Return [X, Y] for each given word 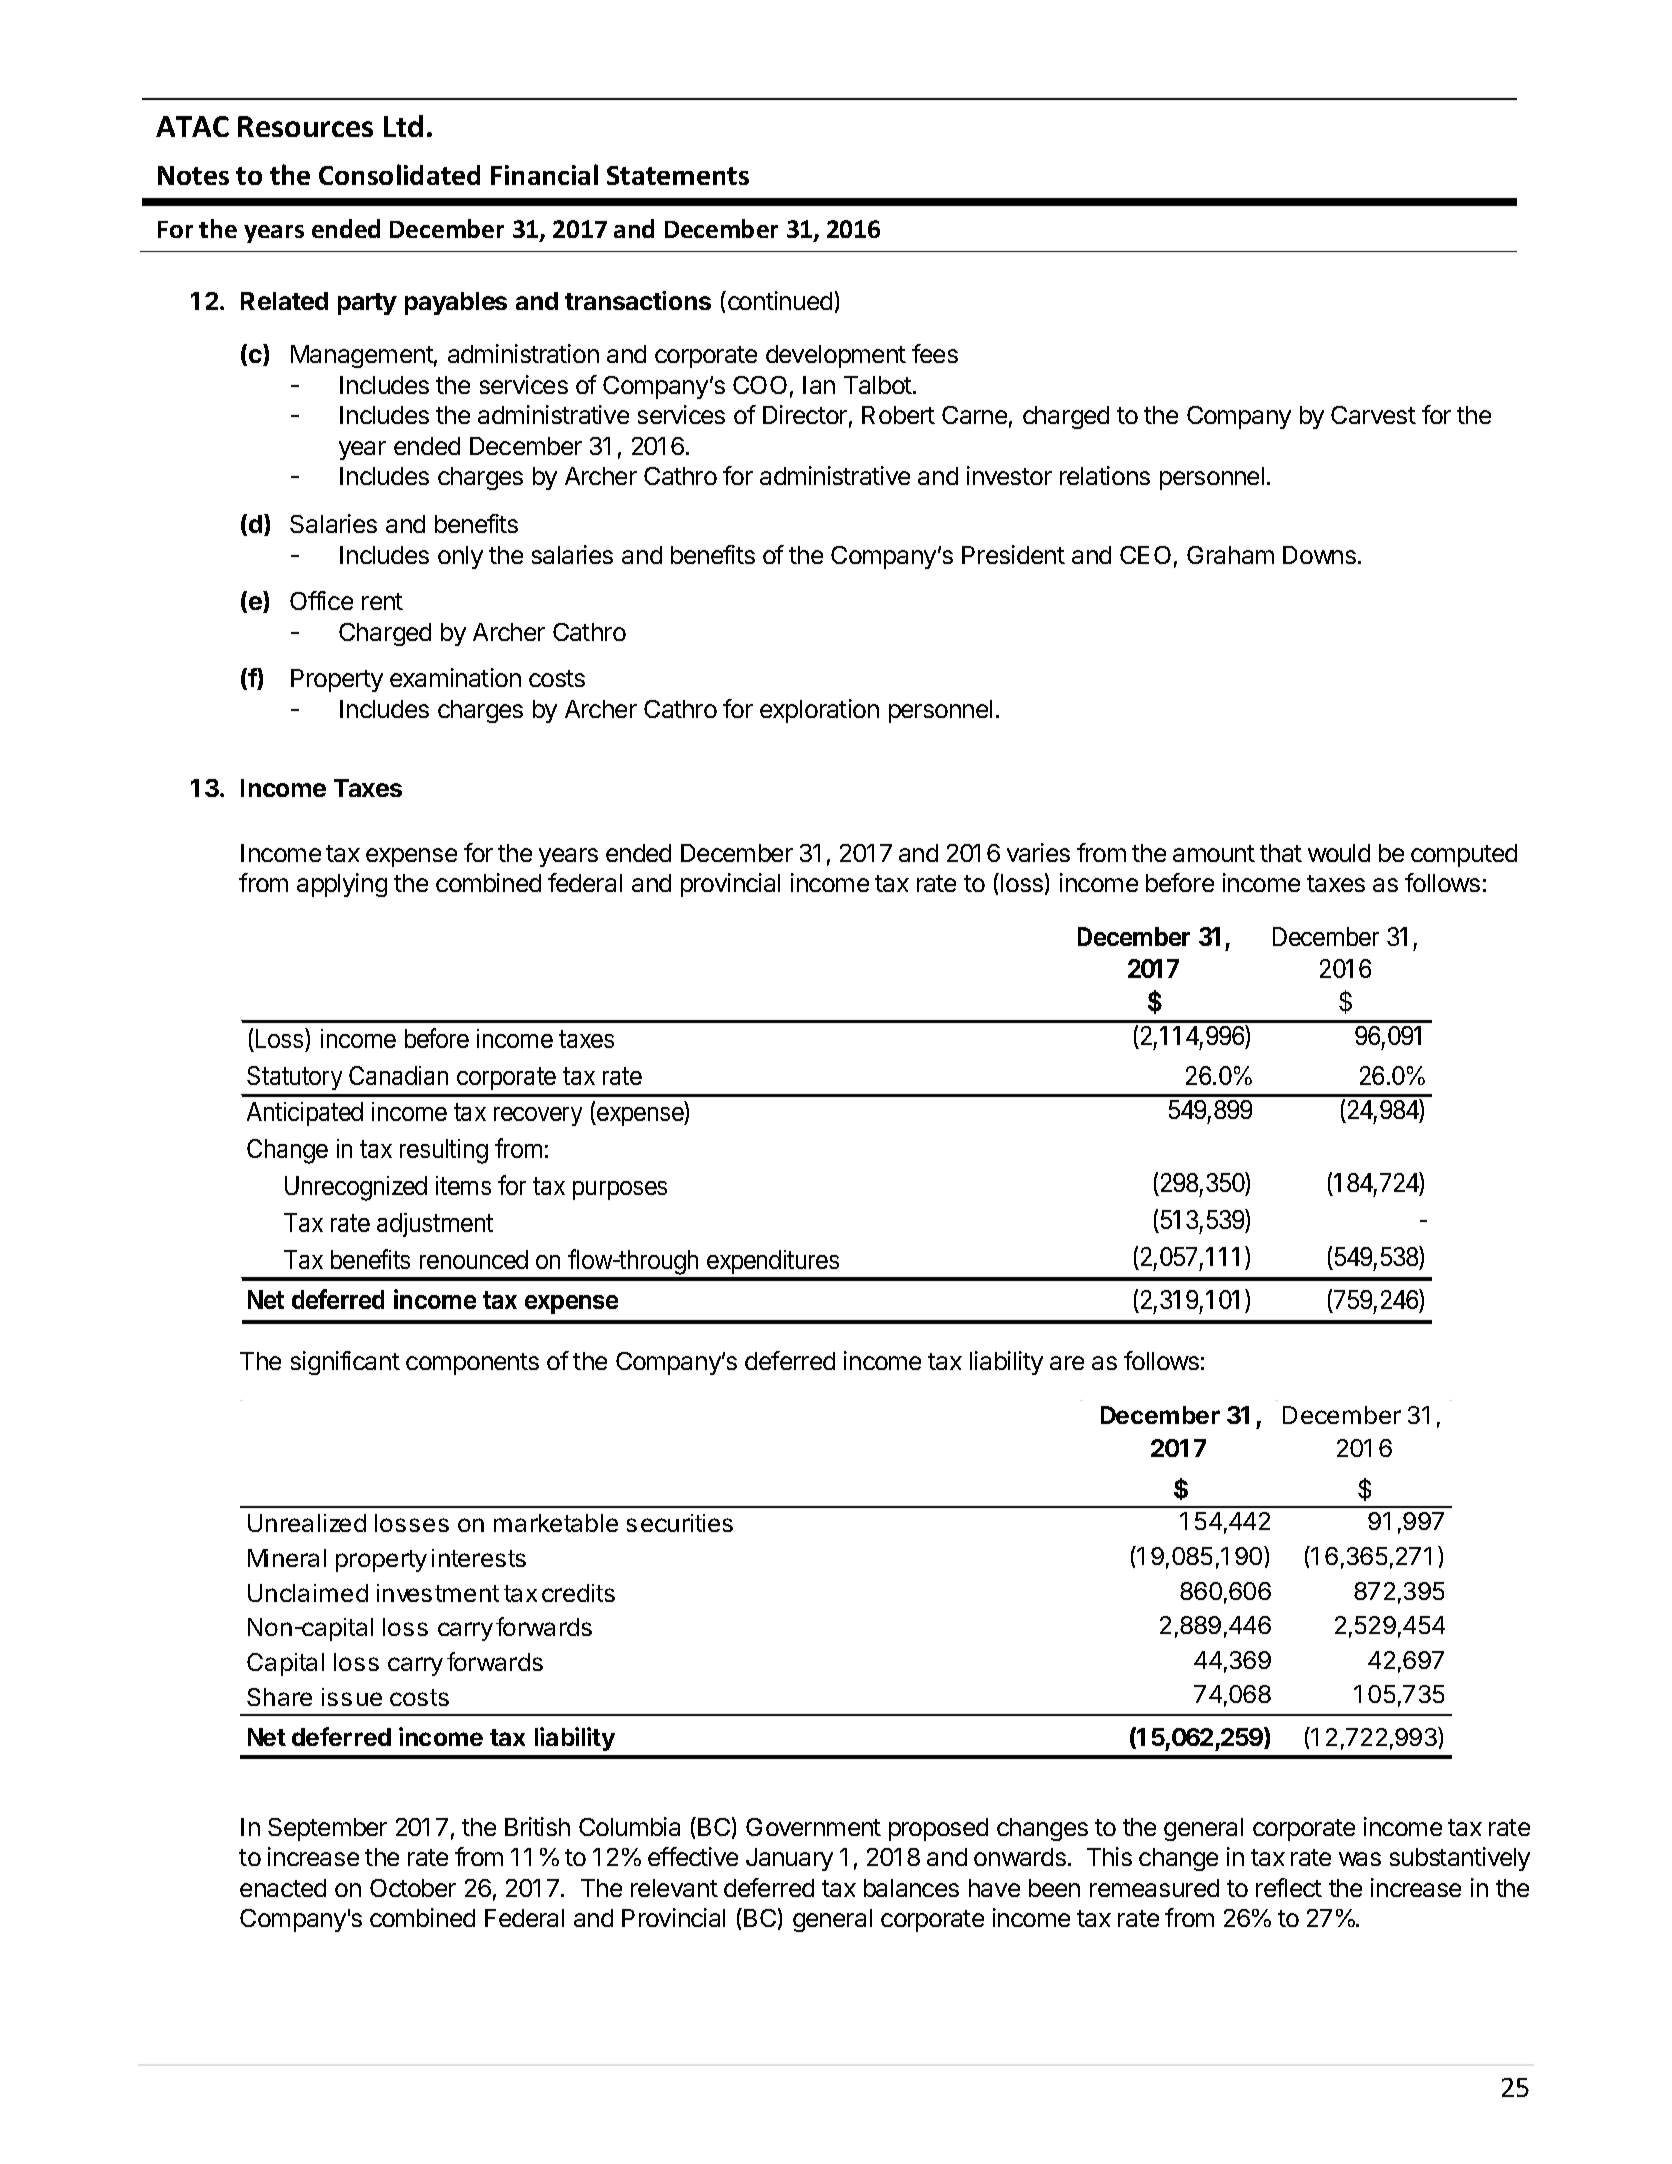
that [1281, 853]
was [1360, 1859]
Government [813, 1827]
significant [345, 1363]
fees [935, 353]
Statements [678, 175]
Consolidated [399, 174]
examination [455, 677]
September [327, 1829]
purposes [620, 1190]
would [1339, 853]
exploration [819, 711]
